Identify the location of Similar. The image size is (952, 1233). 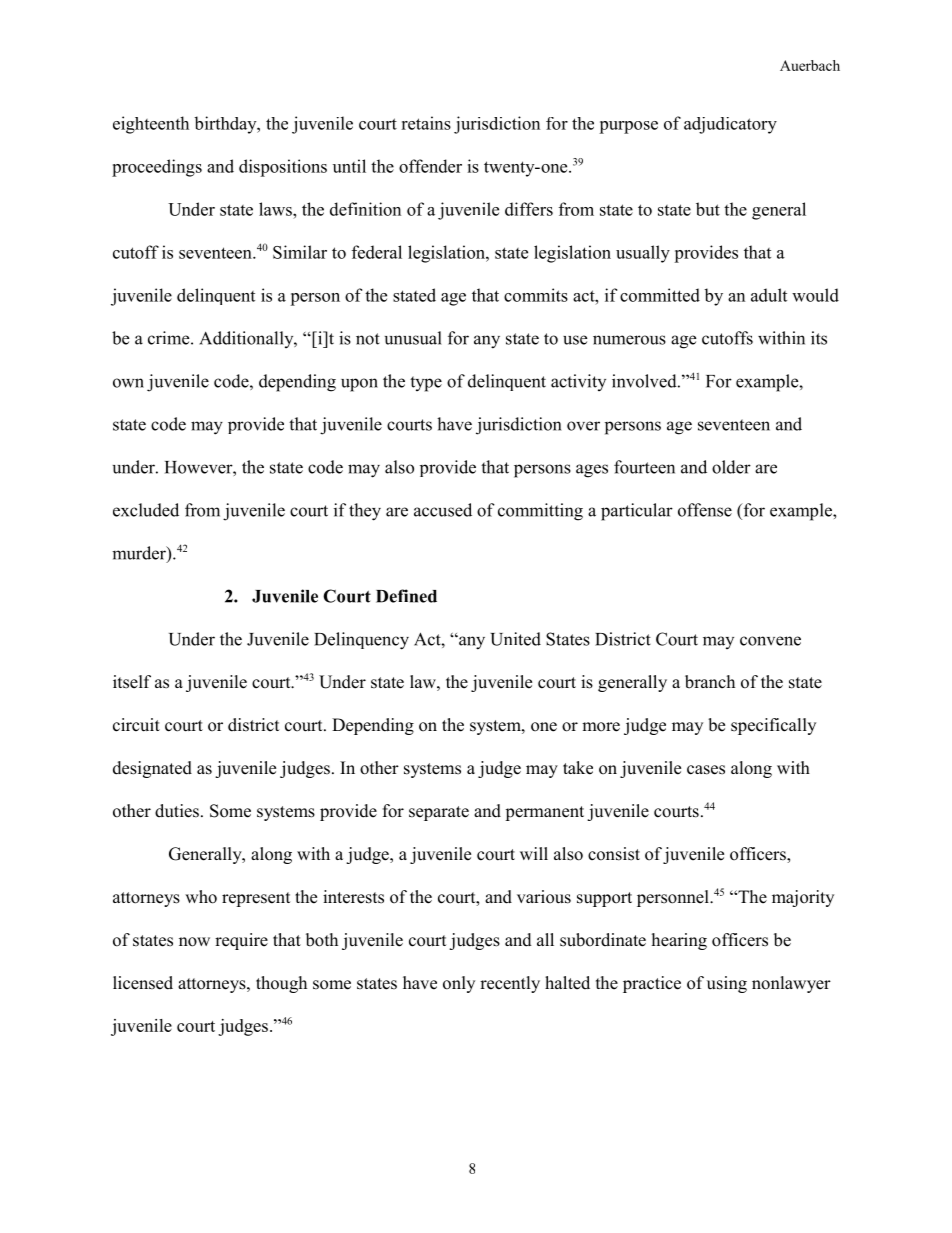
(300, 252).
